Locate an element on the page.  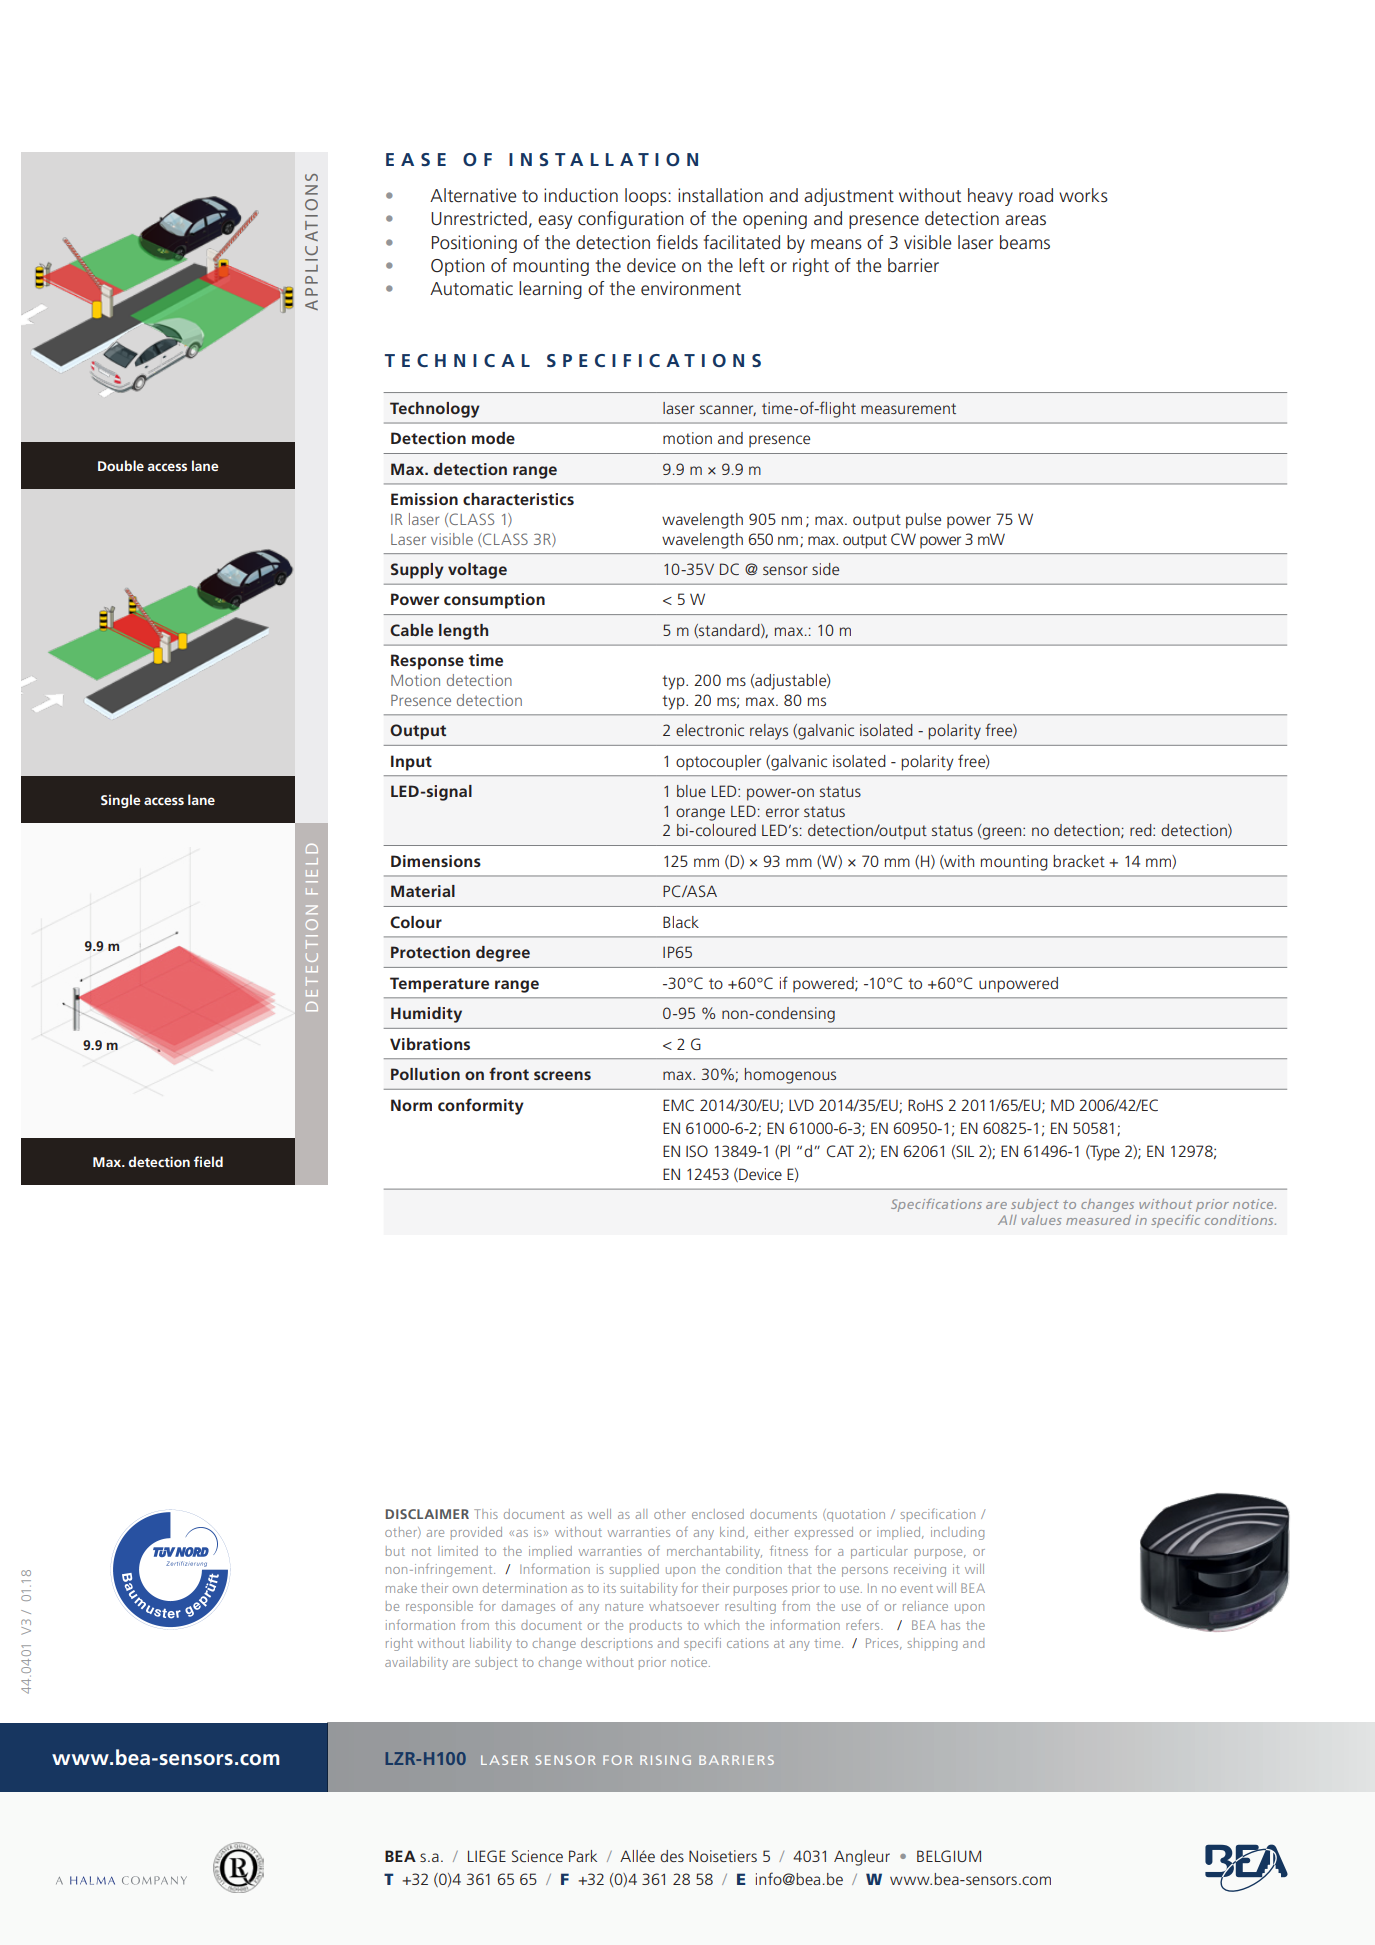
EASE is located at coordinates (416, 159).
